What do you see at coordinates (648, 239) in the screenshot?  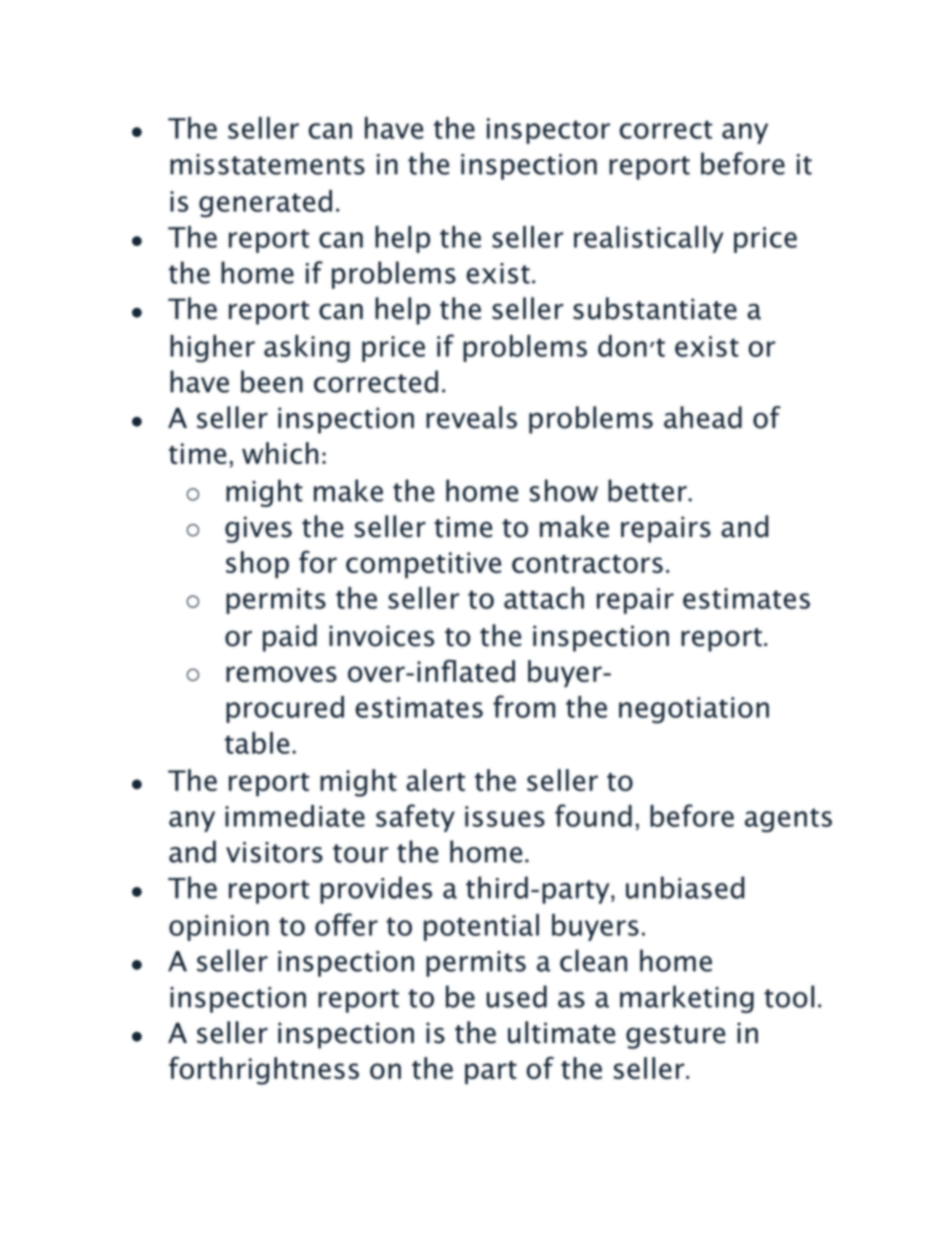 I see `realistically` at bounding box center [648, 239].
